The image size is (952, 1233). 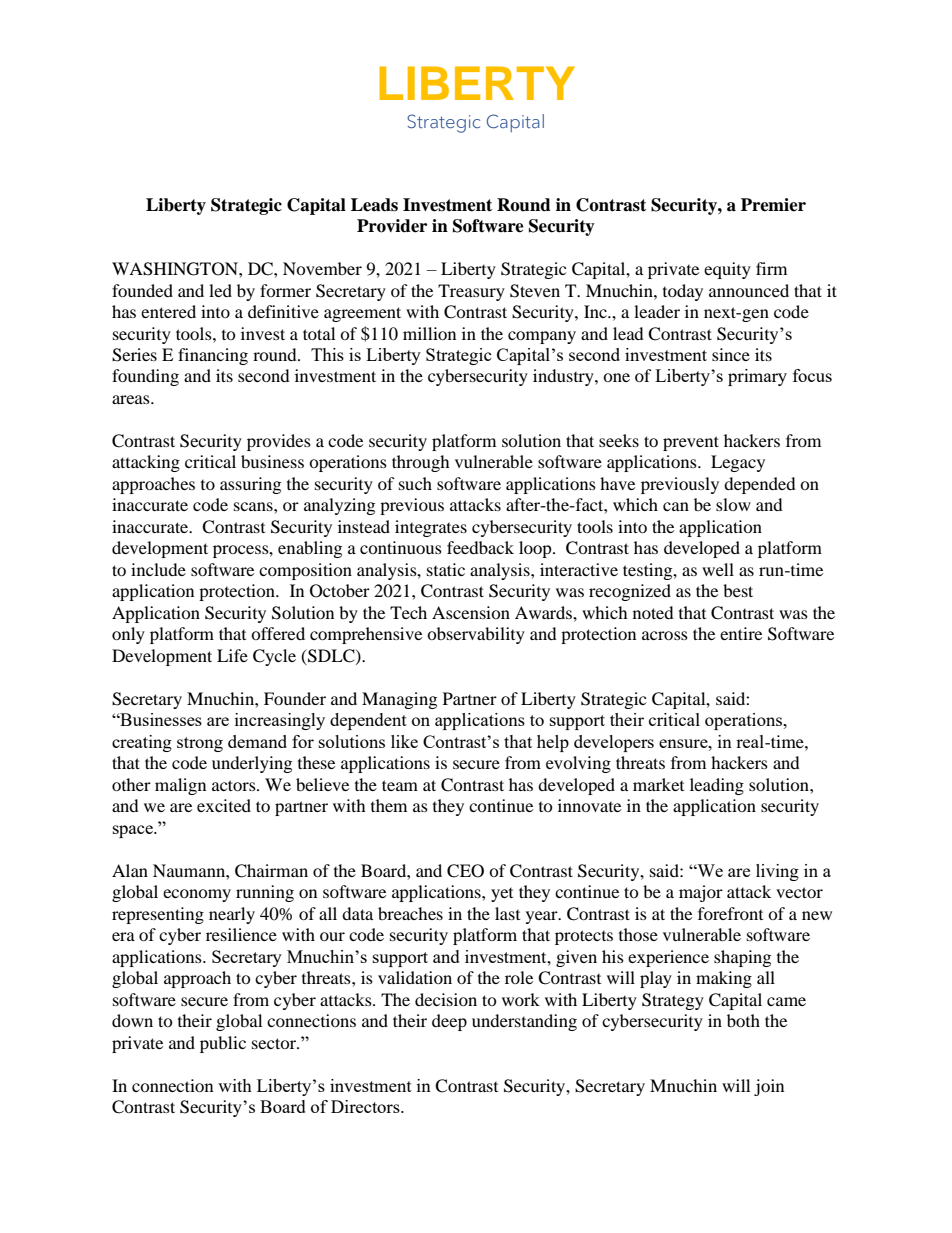 I want to click on living, so click(x=777, y=872).
